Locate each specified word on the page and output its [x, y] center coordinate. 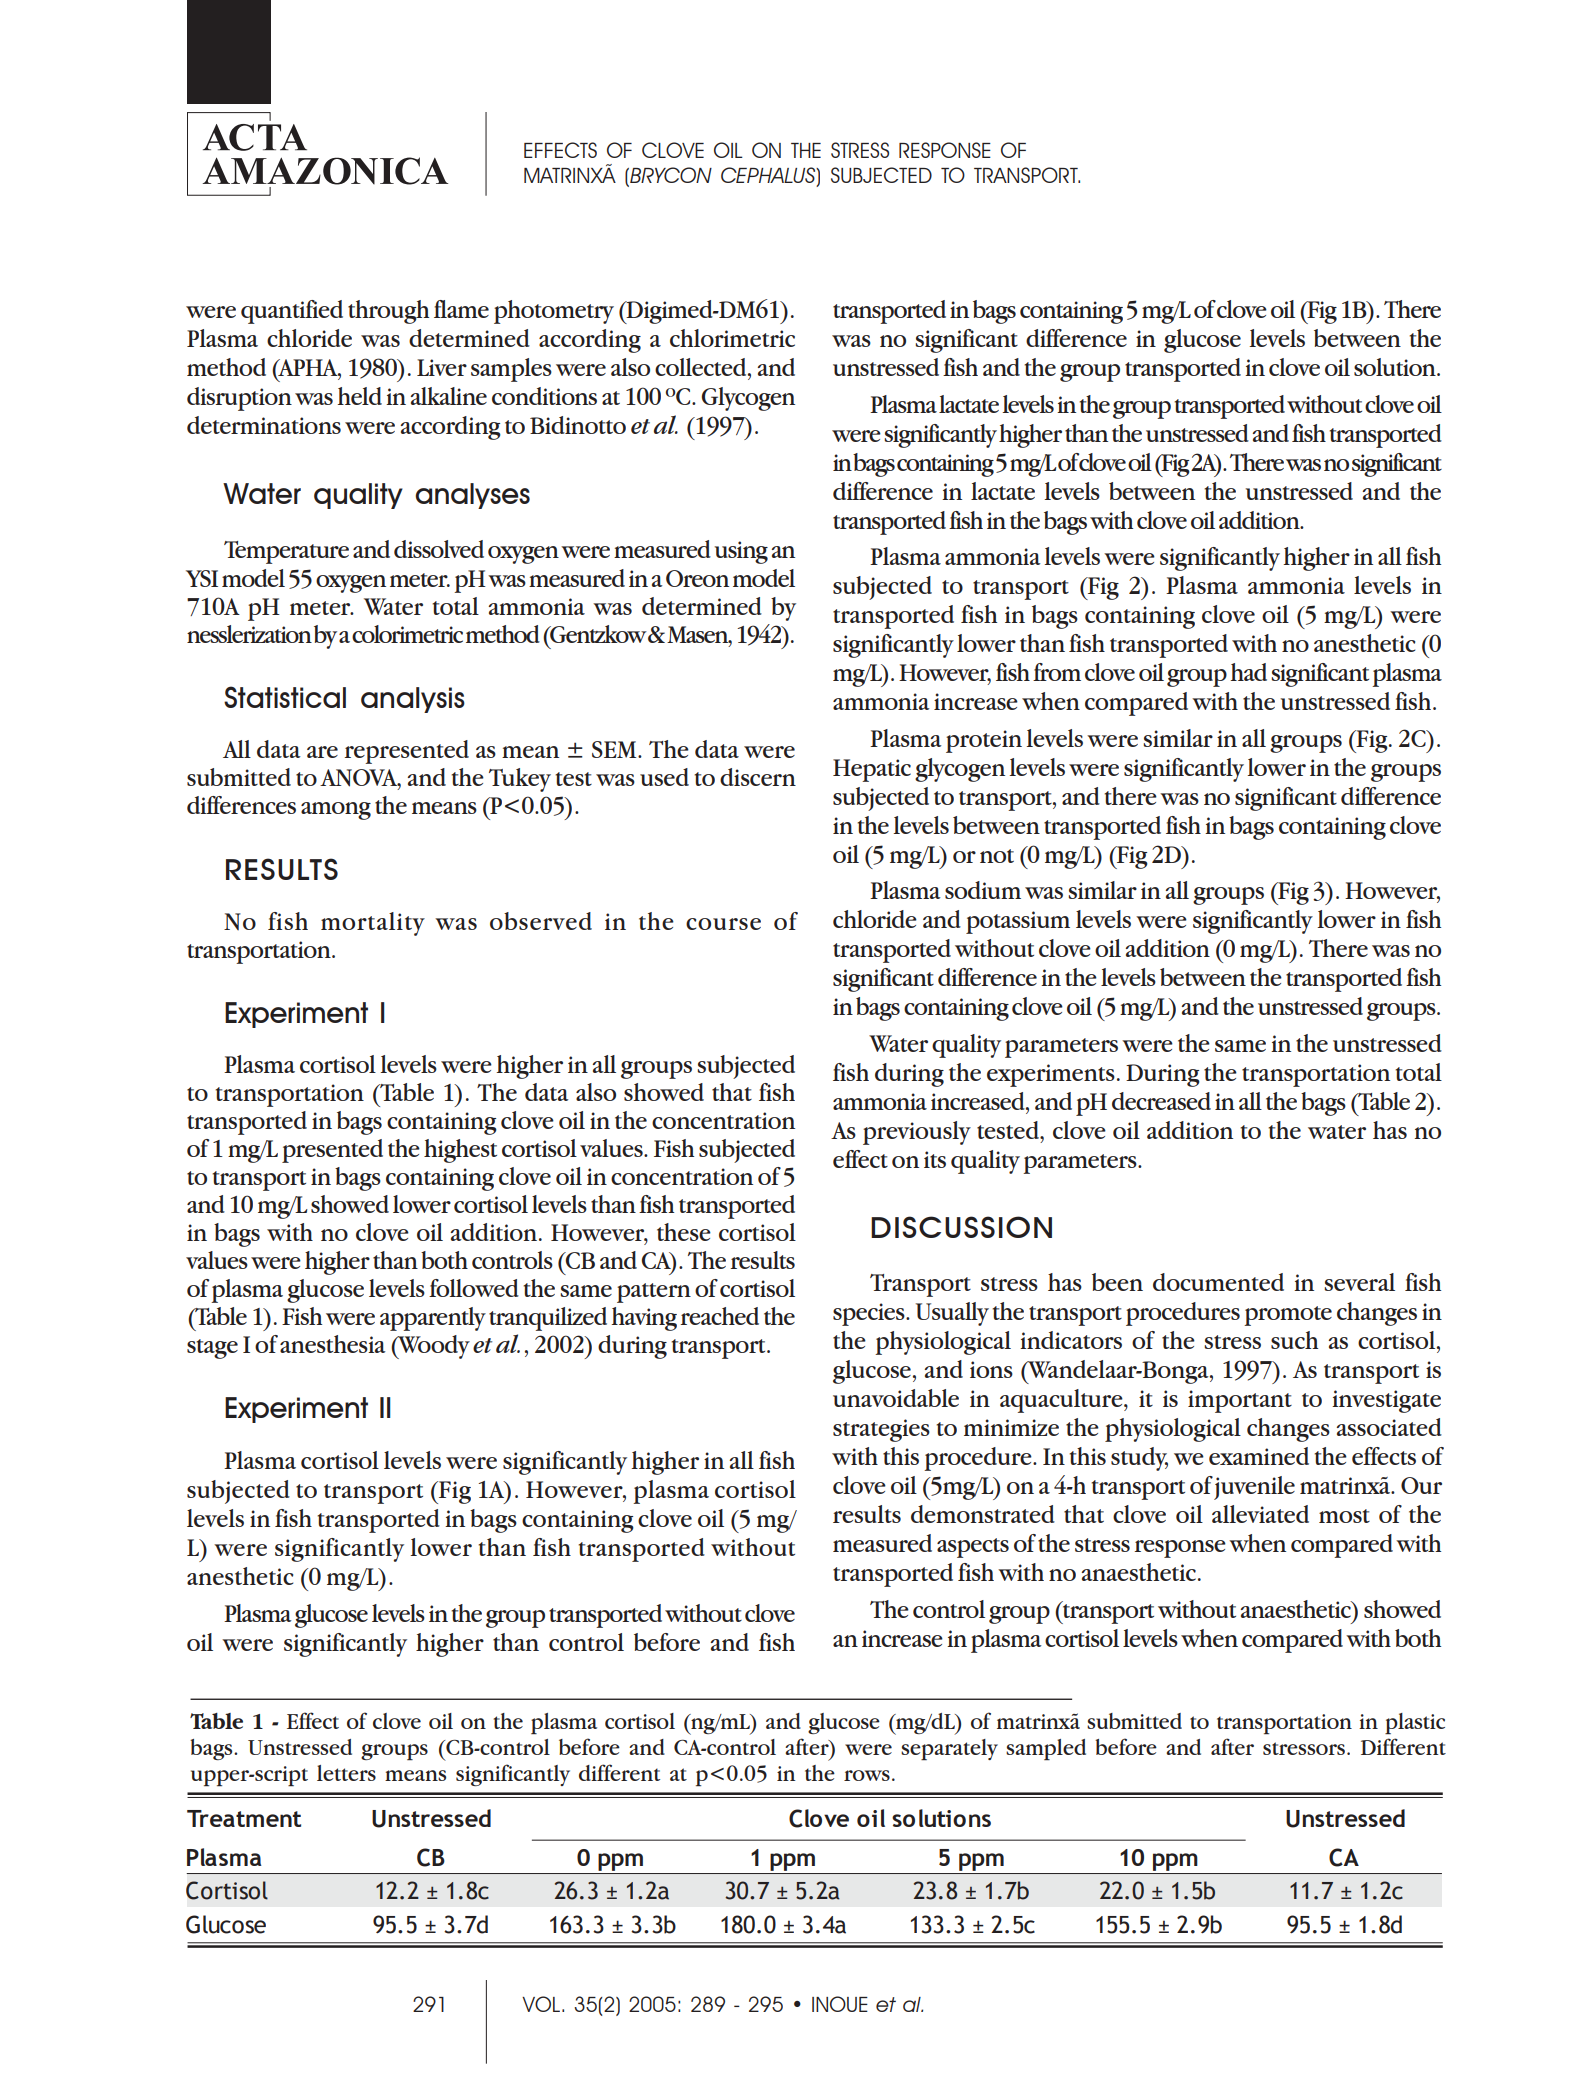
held [360, 396]
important [1240, 1401]
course [723, 924]
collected [702, 367]
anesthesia [333, 1344]
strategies [881, 1430]
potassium [1018, 922]
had [1249, 672]
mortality [373, 924]
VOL [541, 2004]
